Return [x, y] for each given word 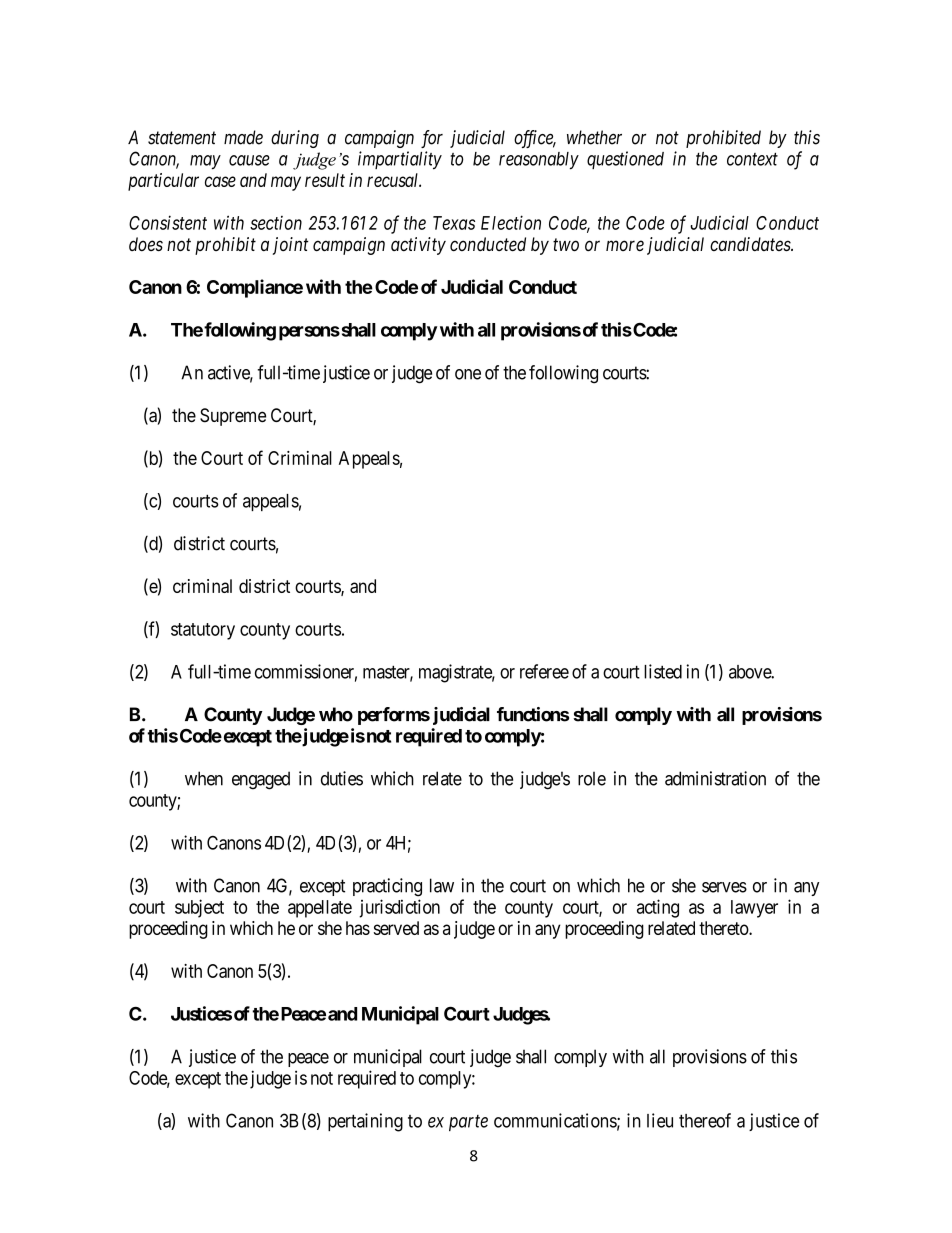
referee [544, 671]
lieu [660, 1120]
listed [663, 671]
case [220, 181]
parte [468, 1123]
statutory [203, 631]
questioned [625, 160]
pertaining [365, 1122]
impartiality [400, 160]
